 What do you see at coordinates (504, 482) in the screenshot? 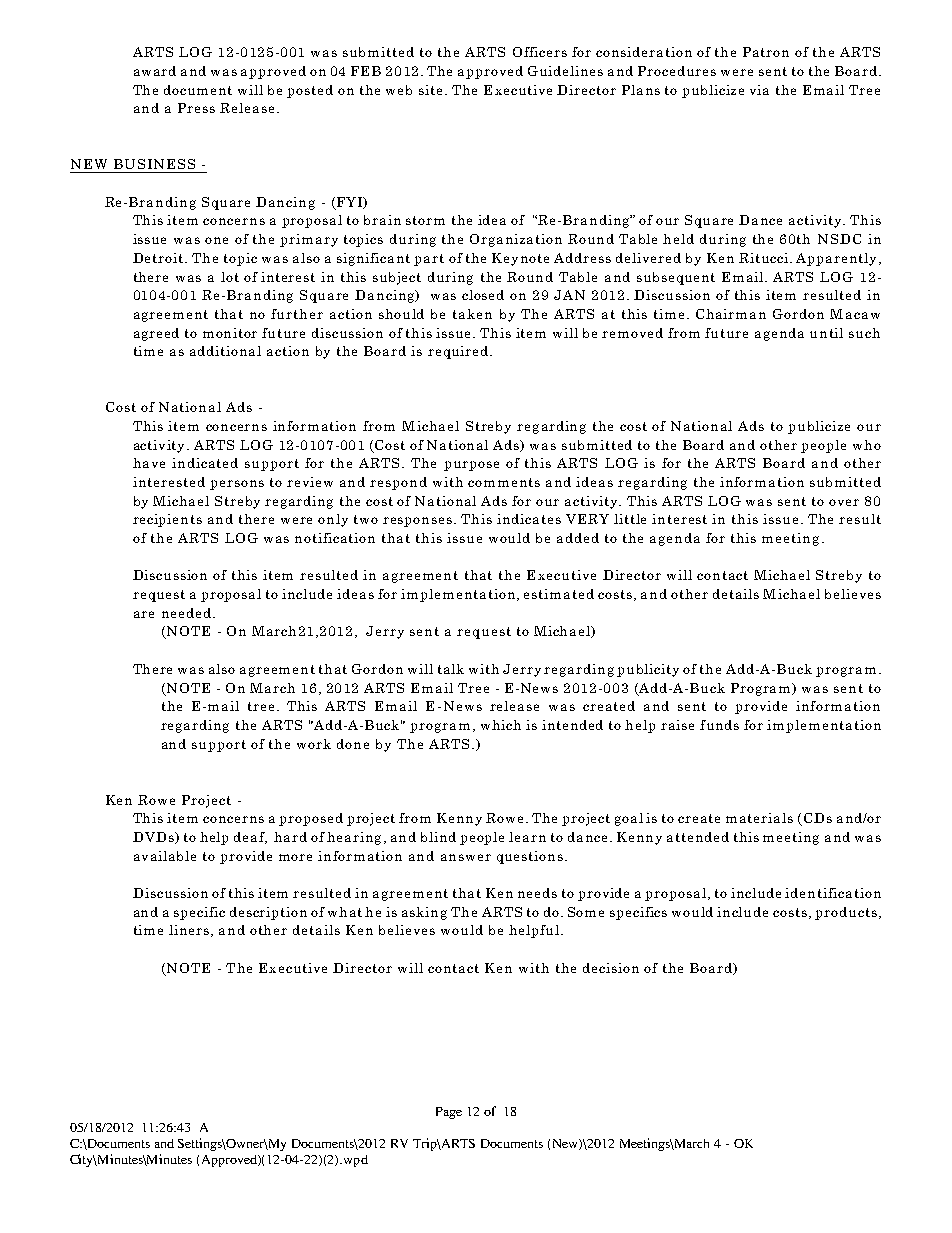
I see `comments` at bounding box center [504, 482].
